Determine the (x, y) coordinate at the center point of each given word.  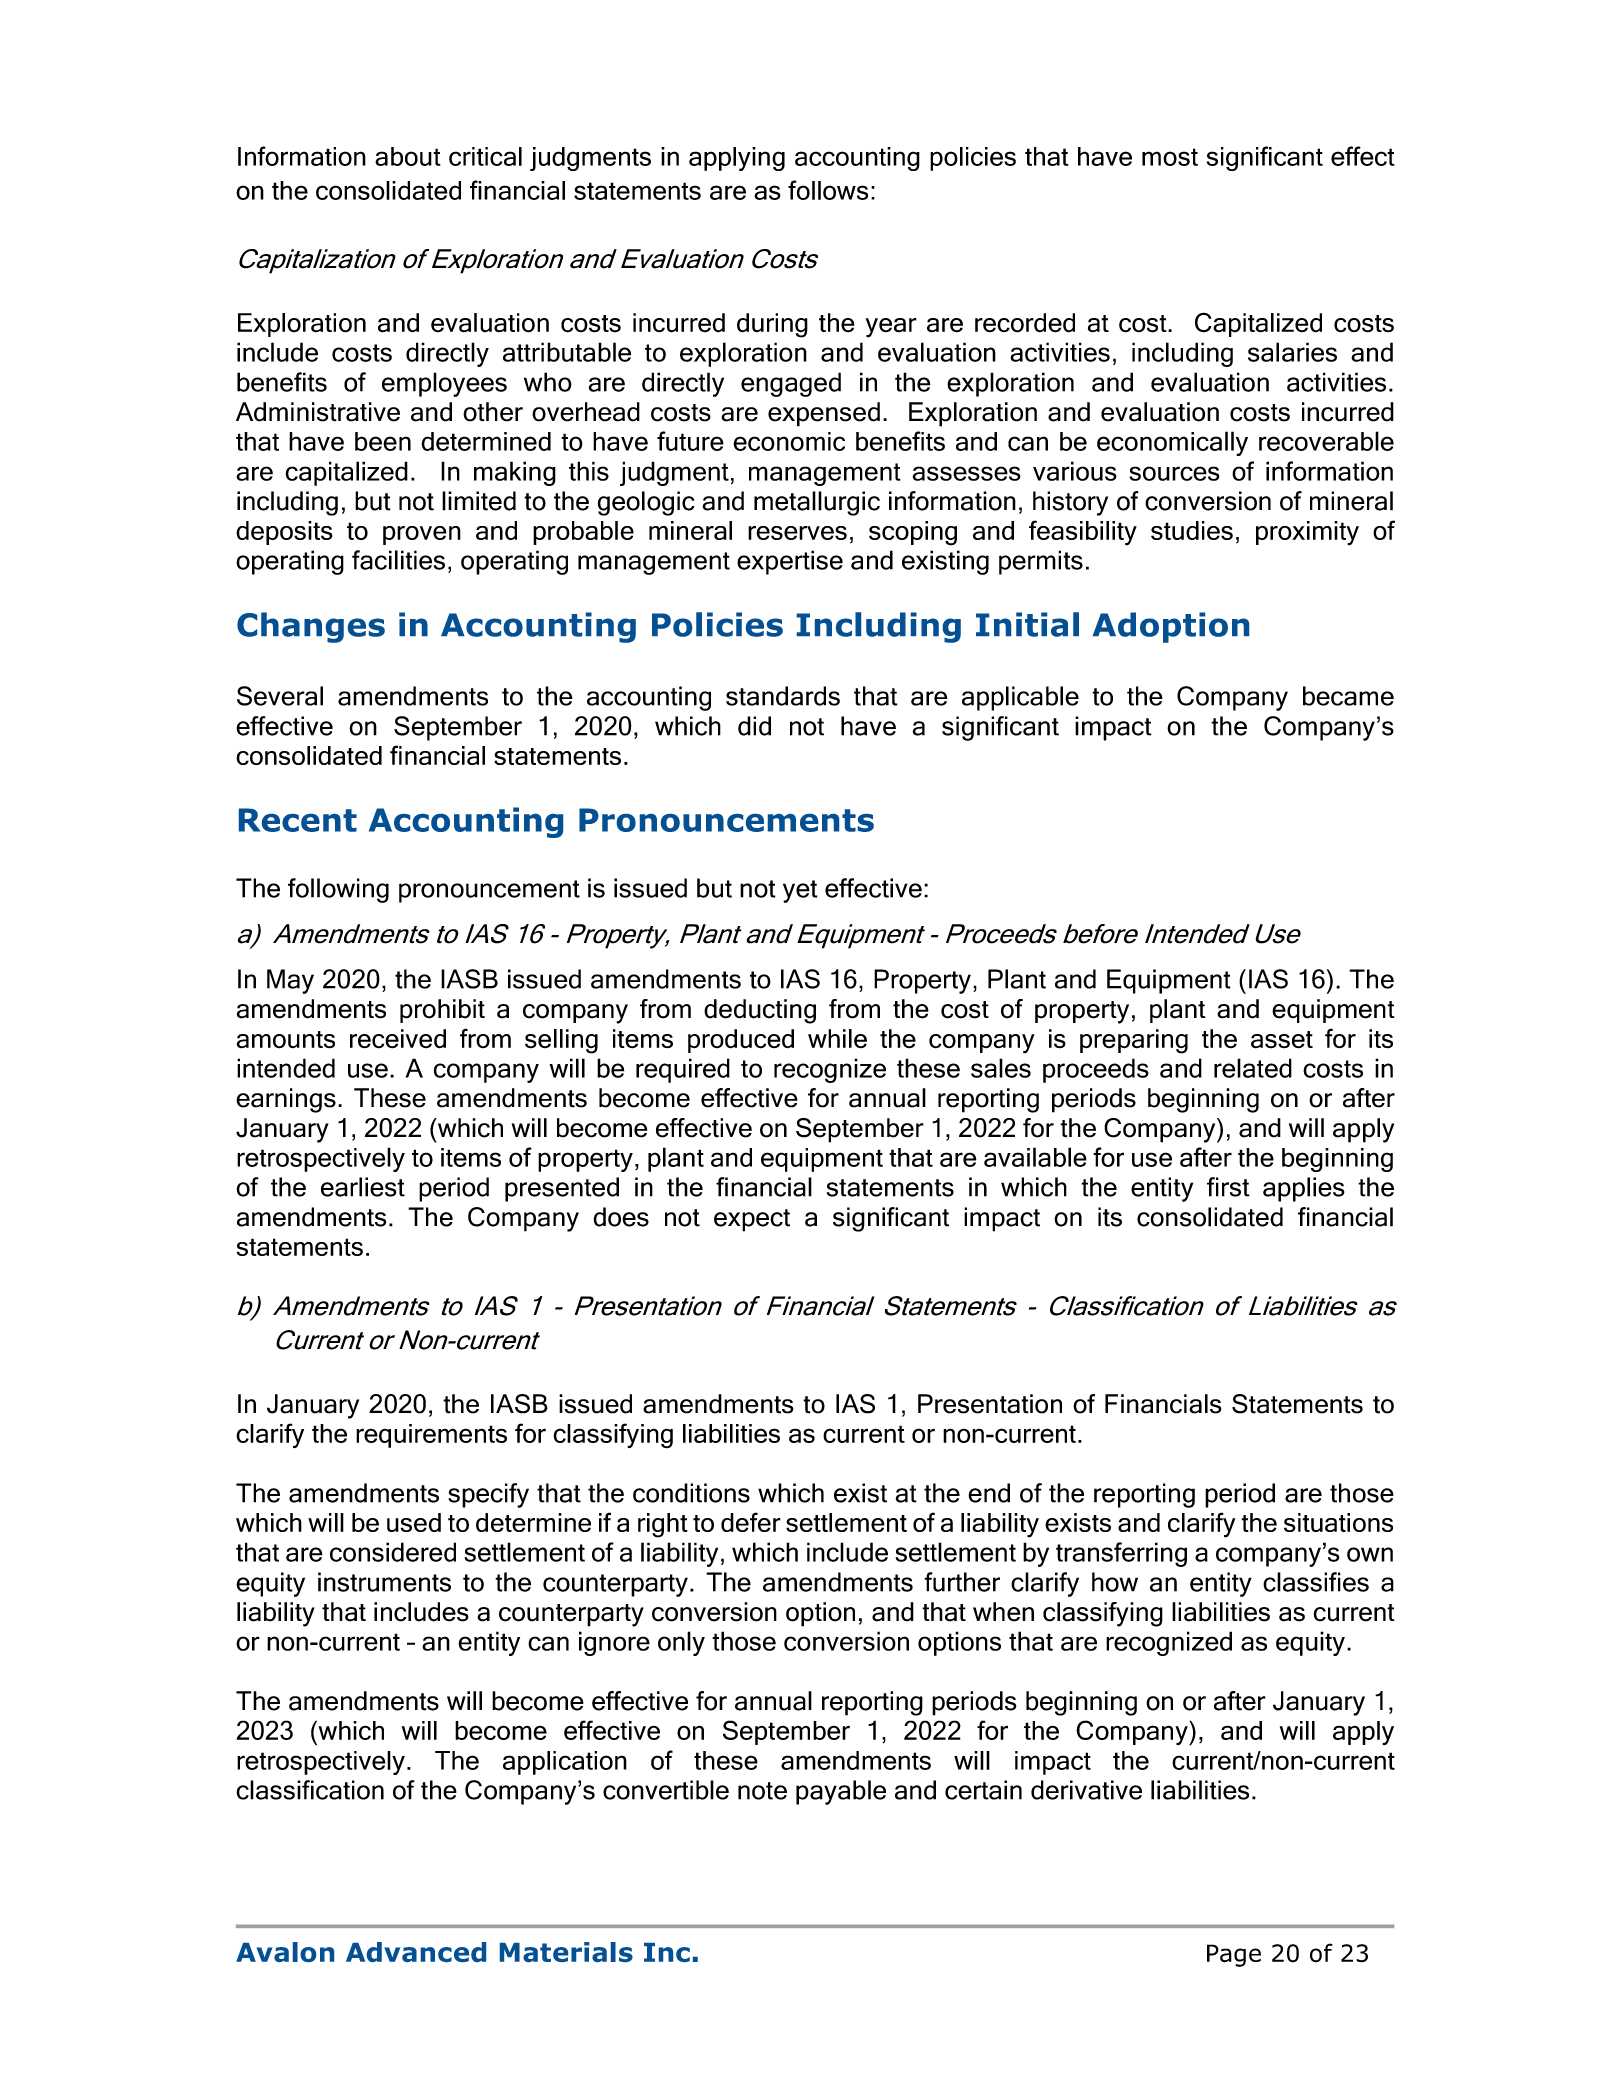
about (408, 156)
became (1348, 696)
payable (841, 1792)
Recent (298, 820)
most (1170, 157)
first (1228, 1187)
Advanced (416, 1952)
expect (752, 1220)
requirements (431, 1436)
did (754, 726)
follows (828, 190)
